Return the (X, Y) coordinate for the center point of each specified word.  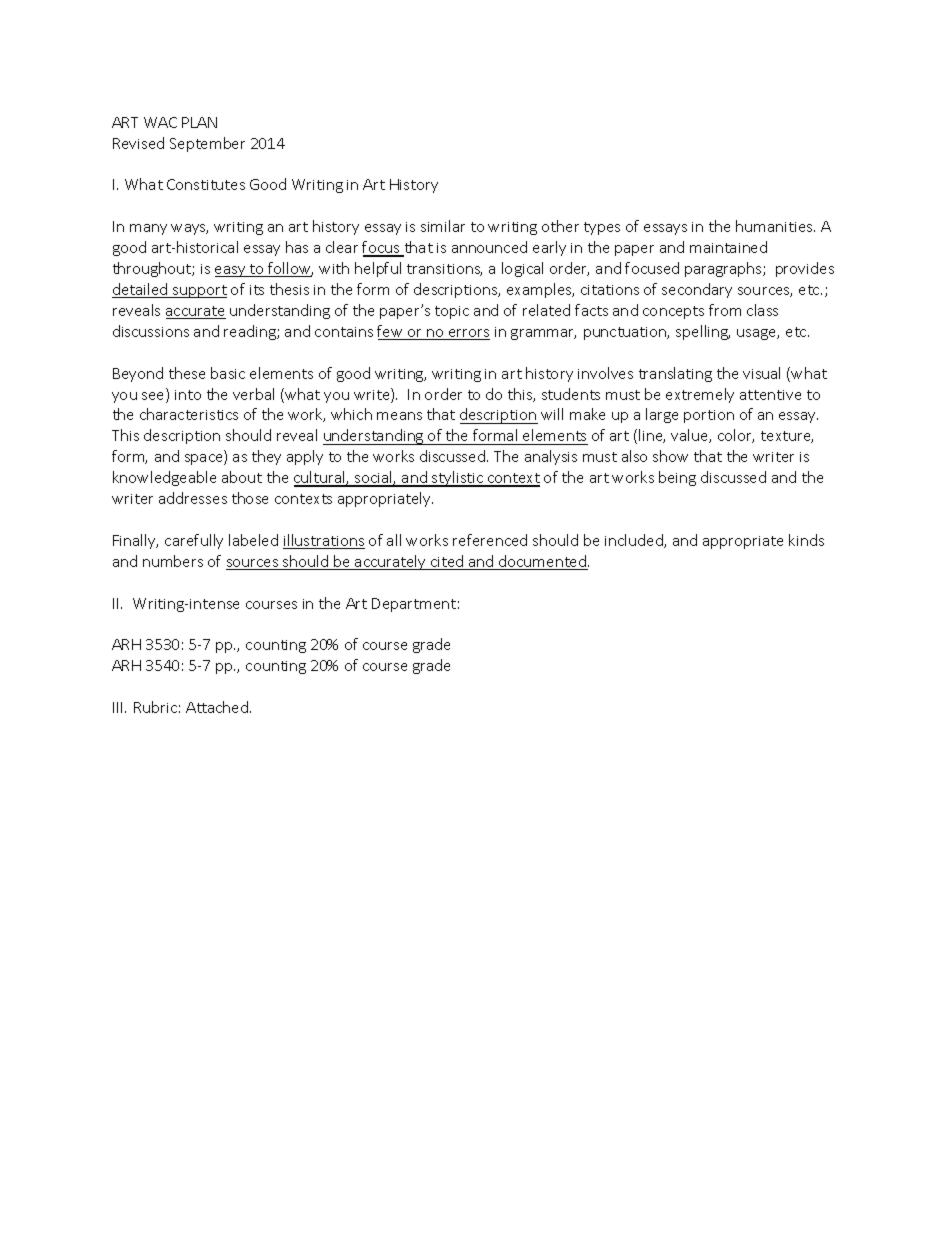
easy (231, 271)
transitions (444, 270)
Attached (218, 707)
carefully (194, 541)
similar (443, 226)
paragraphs (724, 269)
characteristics (189, 414)
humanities (775, 226)
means (399, 416)
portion (709, 416)
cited (447, 562)
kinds (806, 540)
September (207, 144)
